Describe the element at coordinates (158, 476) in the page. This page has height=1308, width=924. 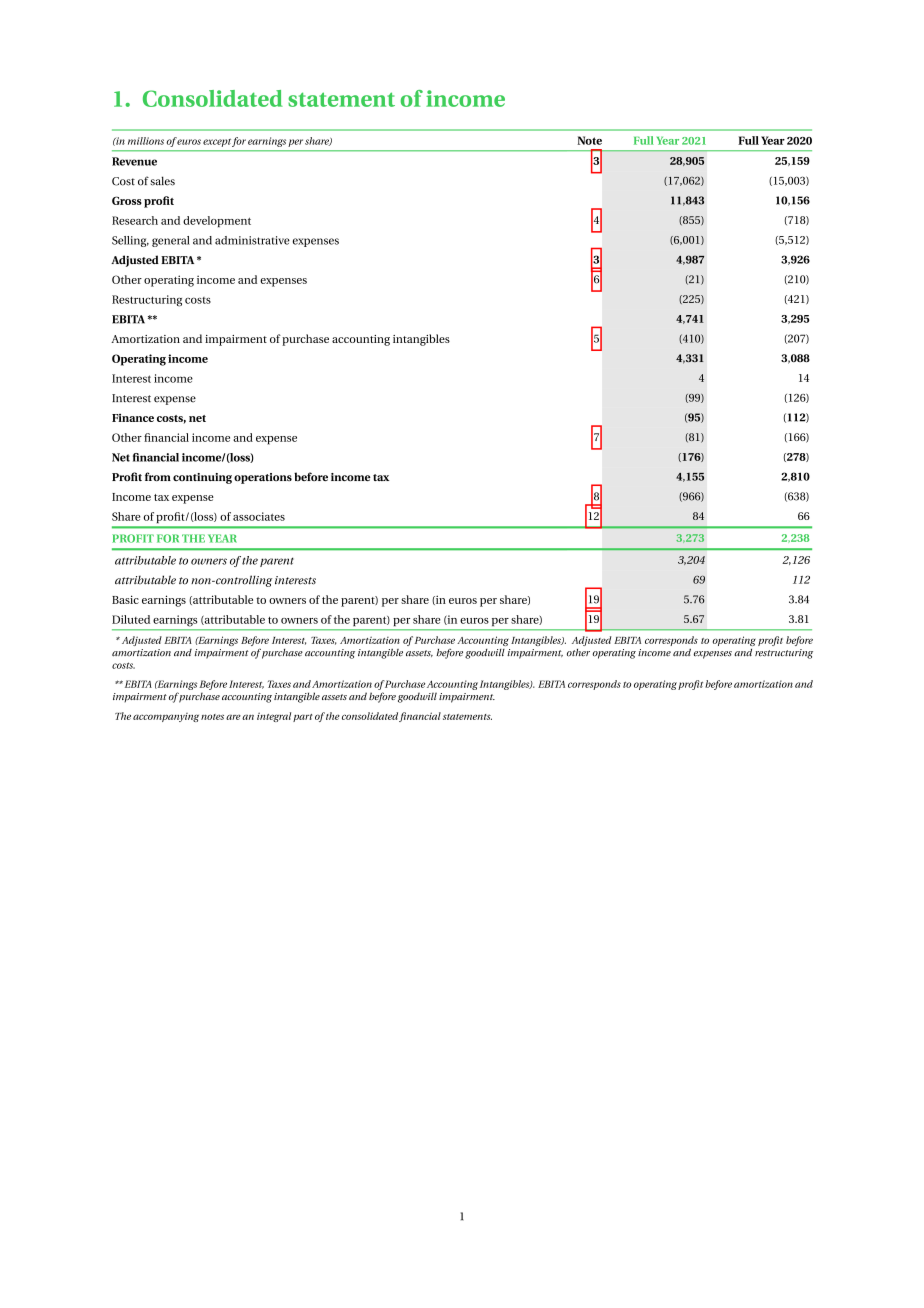
I see `from` at that location.
